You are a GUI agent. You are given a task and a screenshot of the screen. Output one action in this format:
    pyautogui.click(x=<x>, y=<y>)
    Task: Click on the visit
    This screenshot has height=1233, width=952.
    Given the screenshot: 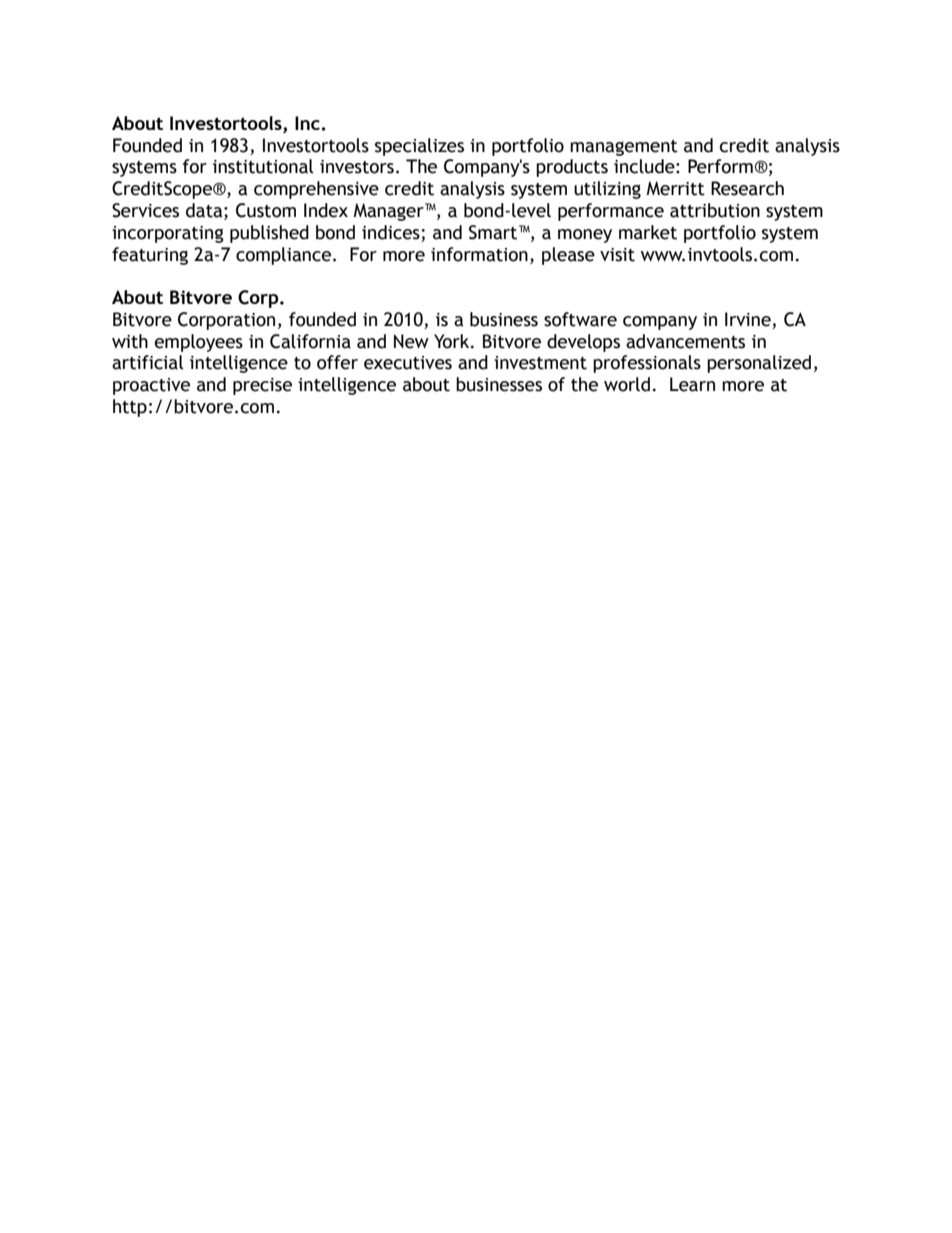 What is the action you would take?
    pyautogui.click(x=617, y=255)
